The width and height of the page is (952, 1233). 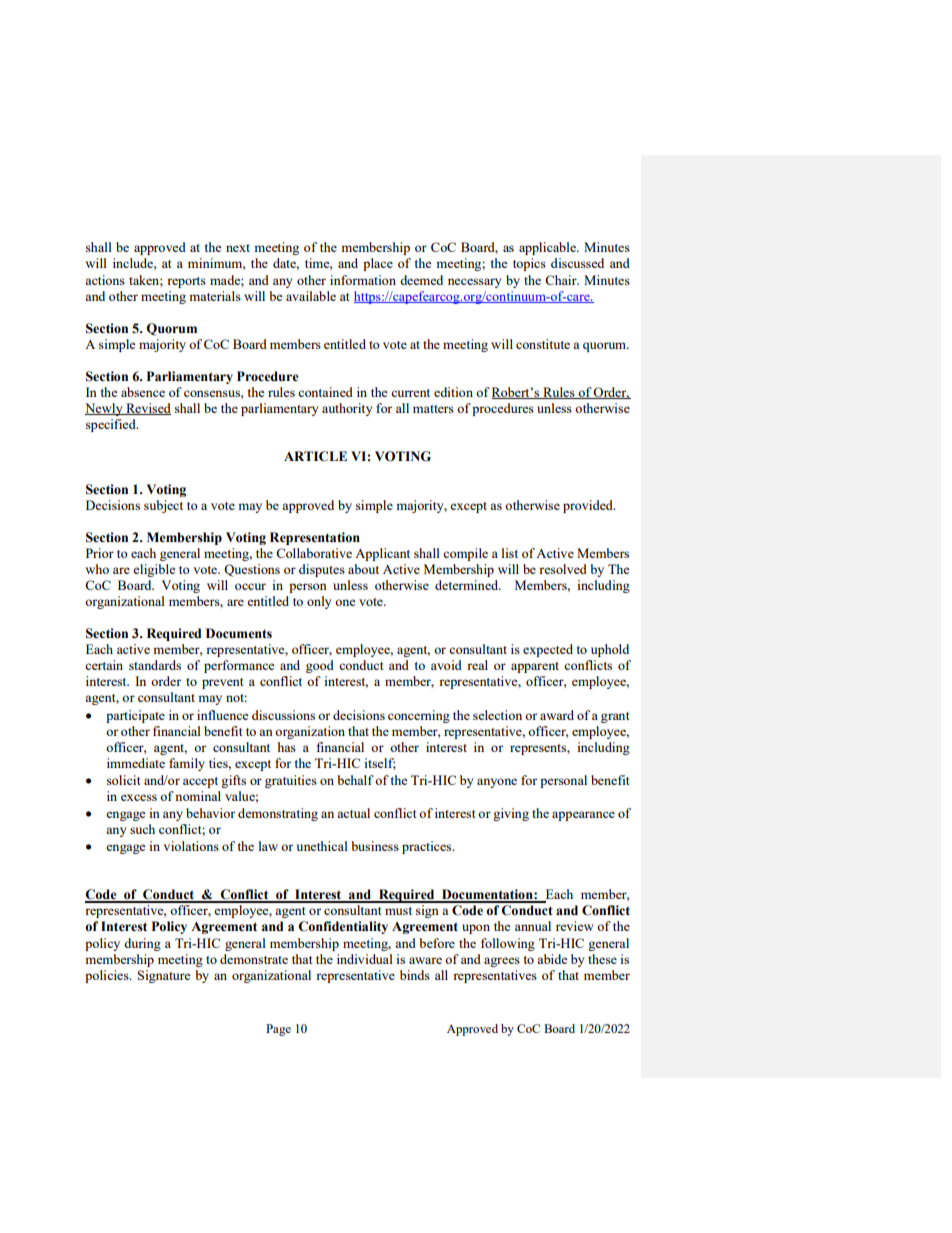 I want to click on award, so click(x=557, y=715).
